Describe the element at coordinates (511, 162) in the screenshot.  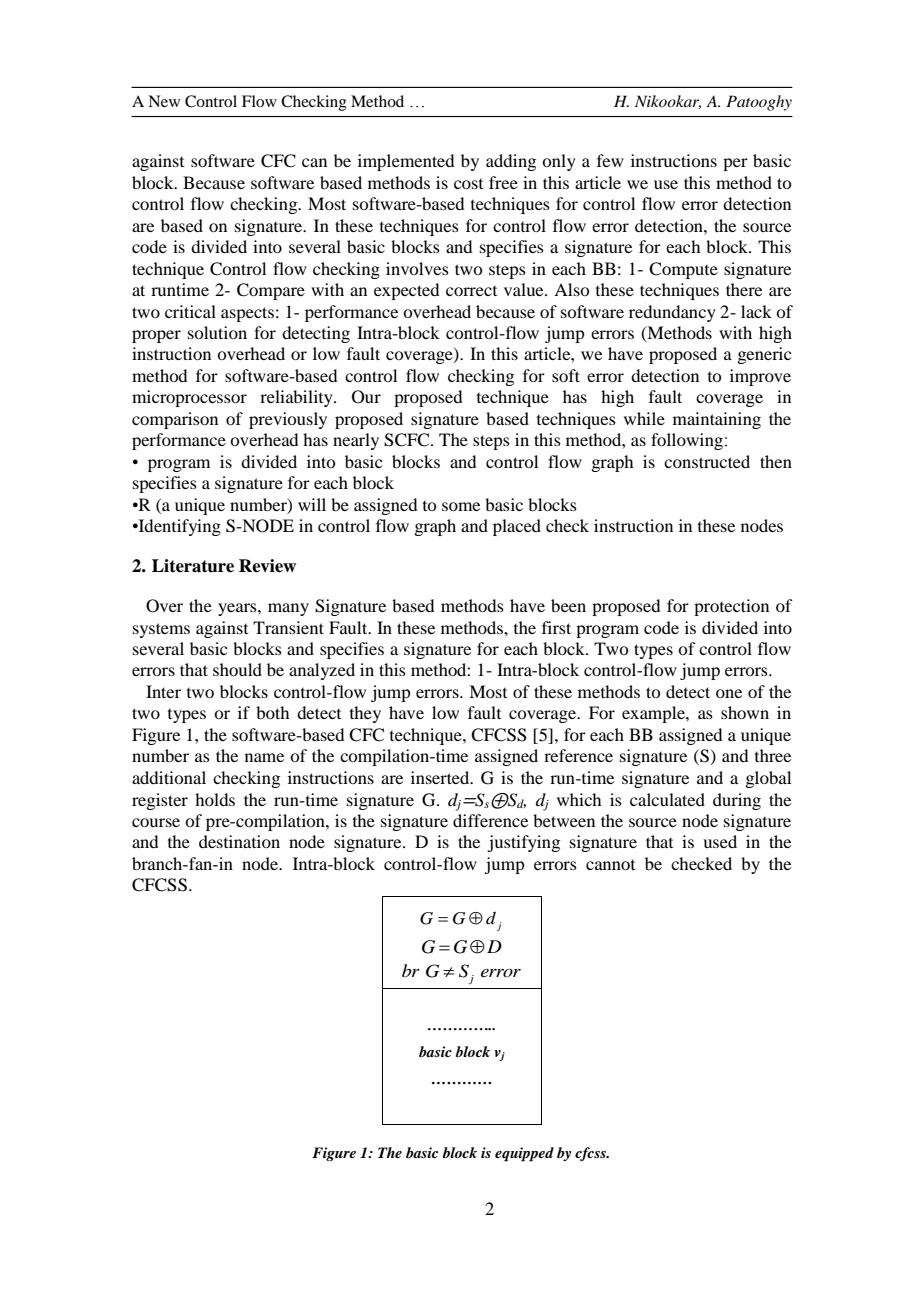
I see `adding` at that location.
